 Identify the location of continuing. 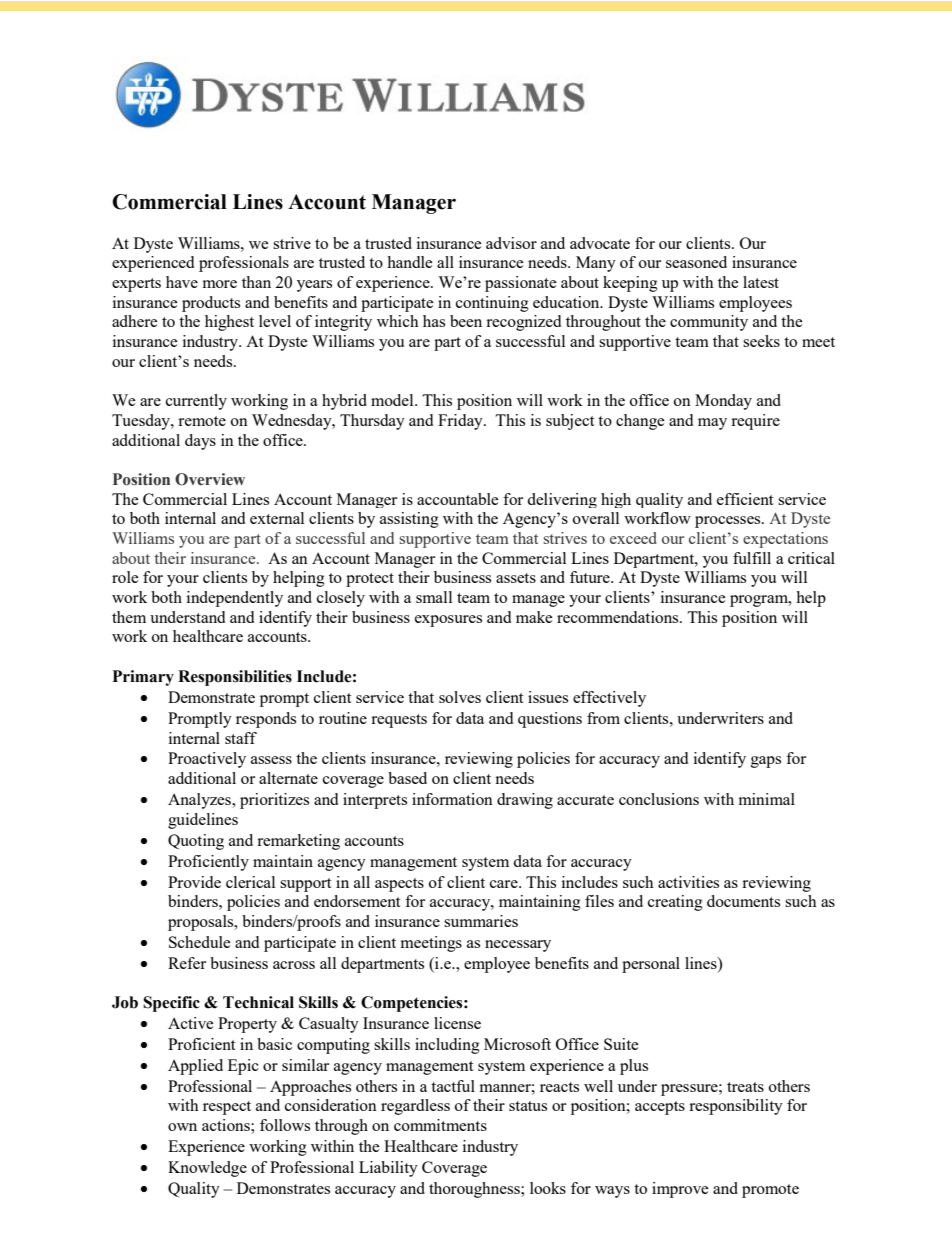
(492, 304).
